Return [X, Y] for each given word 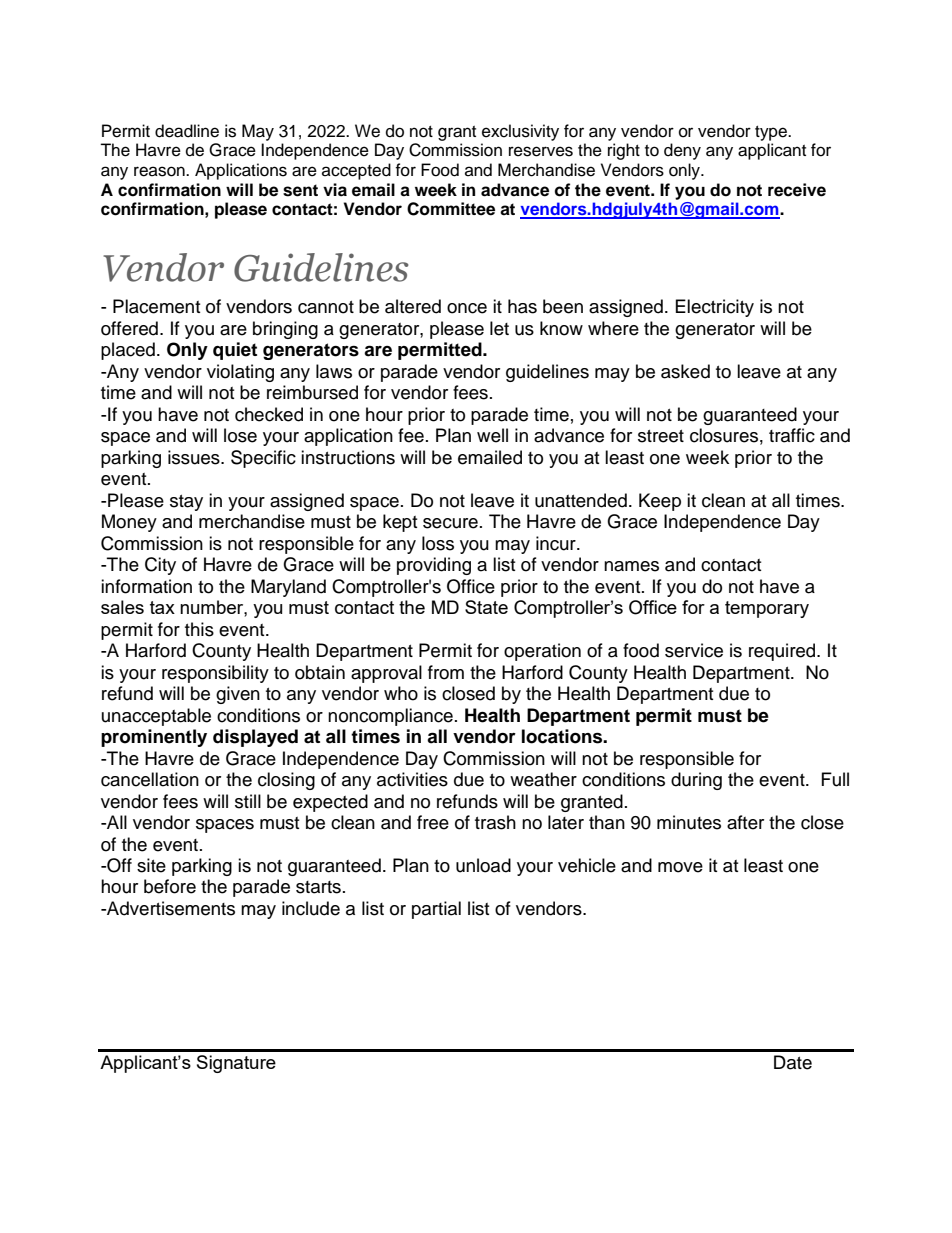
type [772, 133]
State [486, 607]
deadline [187, 131]
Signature [236, 1064]
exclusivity [520, 132]
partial [436, 910]
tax [162, 607]
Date [793, 1062]
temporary [767, 609]
